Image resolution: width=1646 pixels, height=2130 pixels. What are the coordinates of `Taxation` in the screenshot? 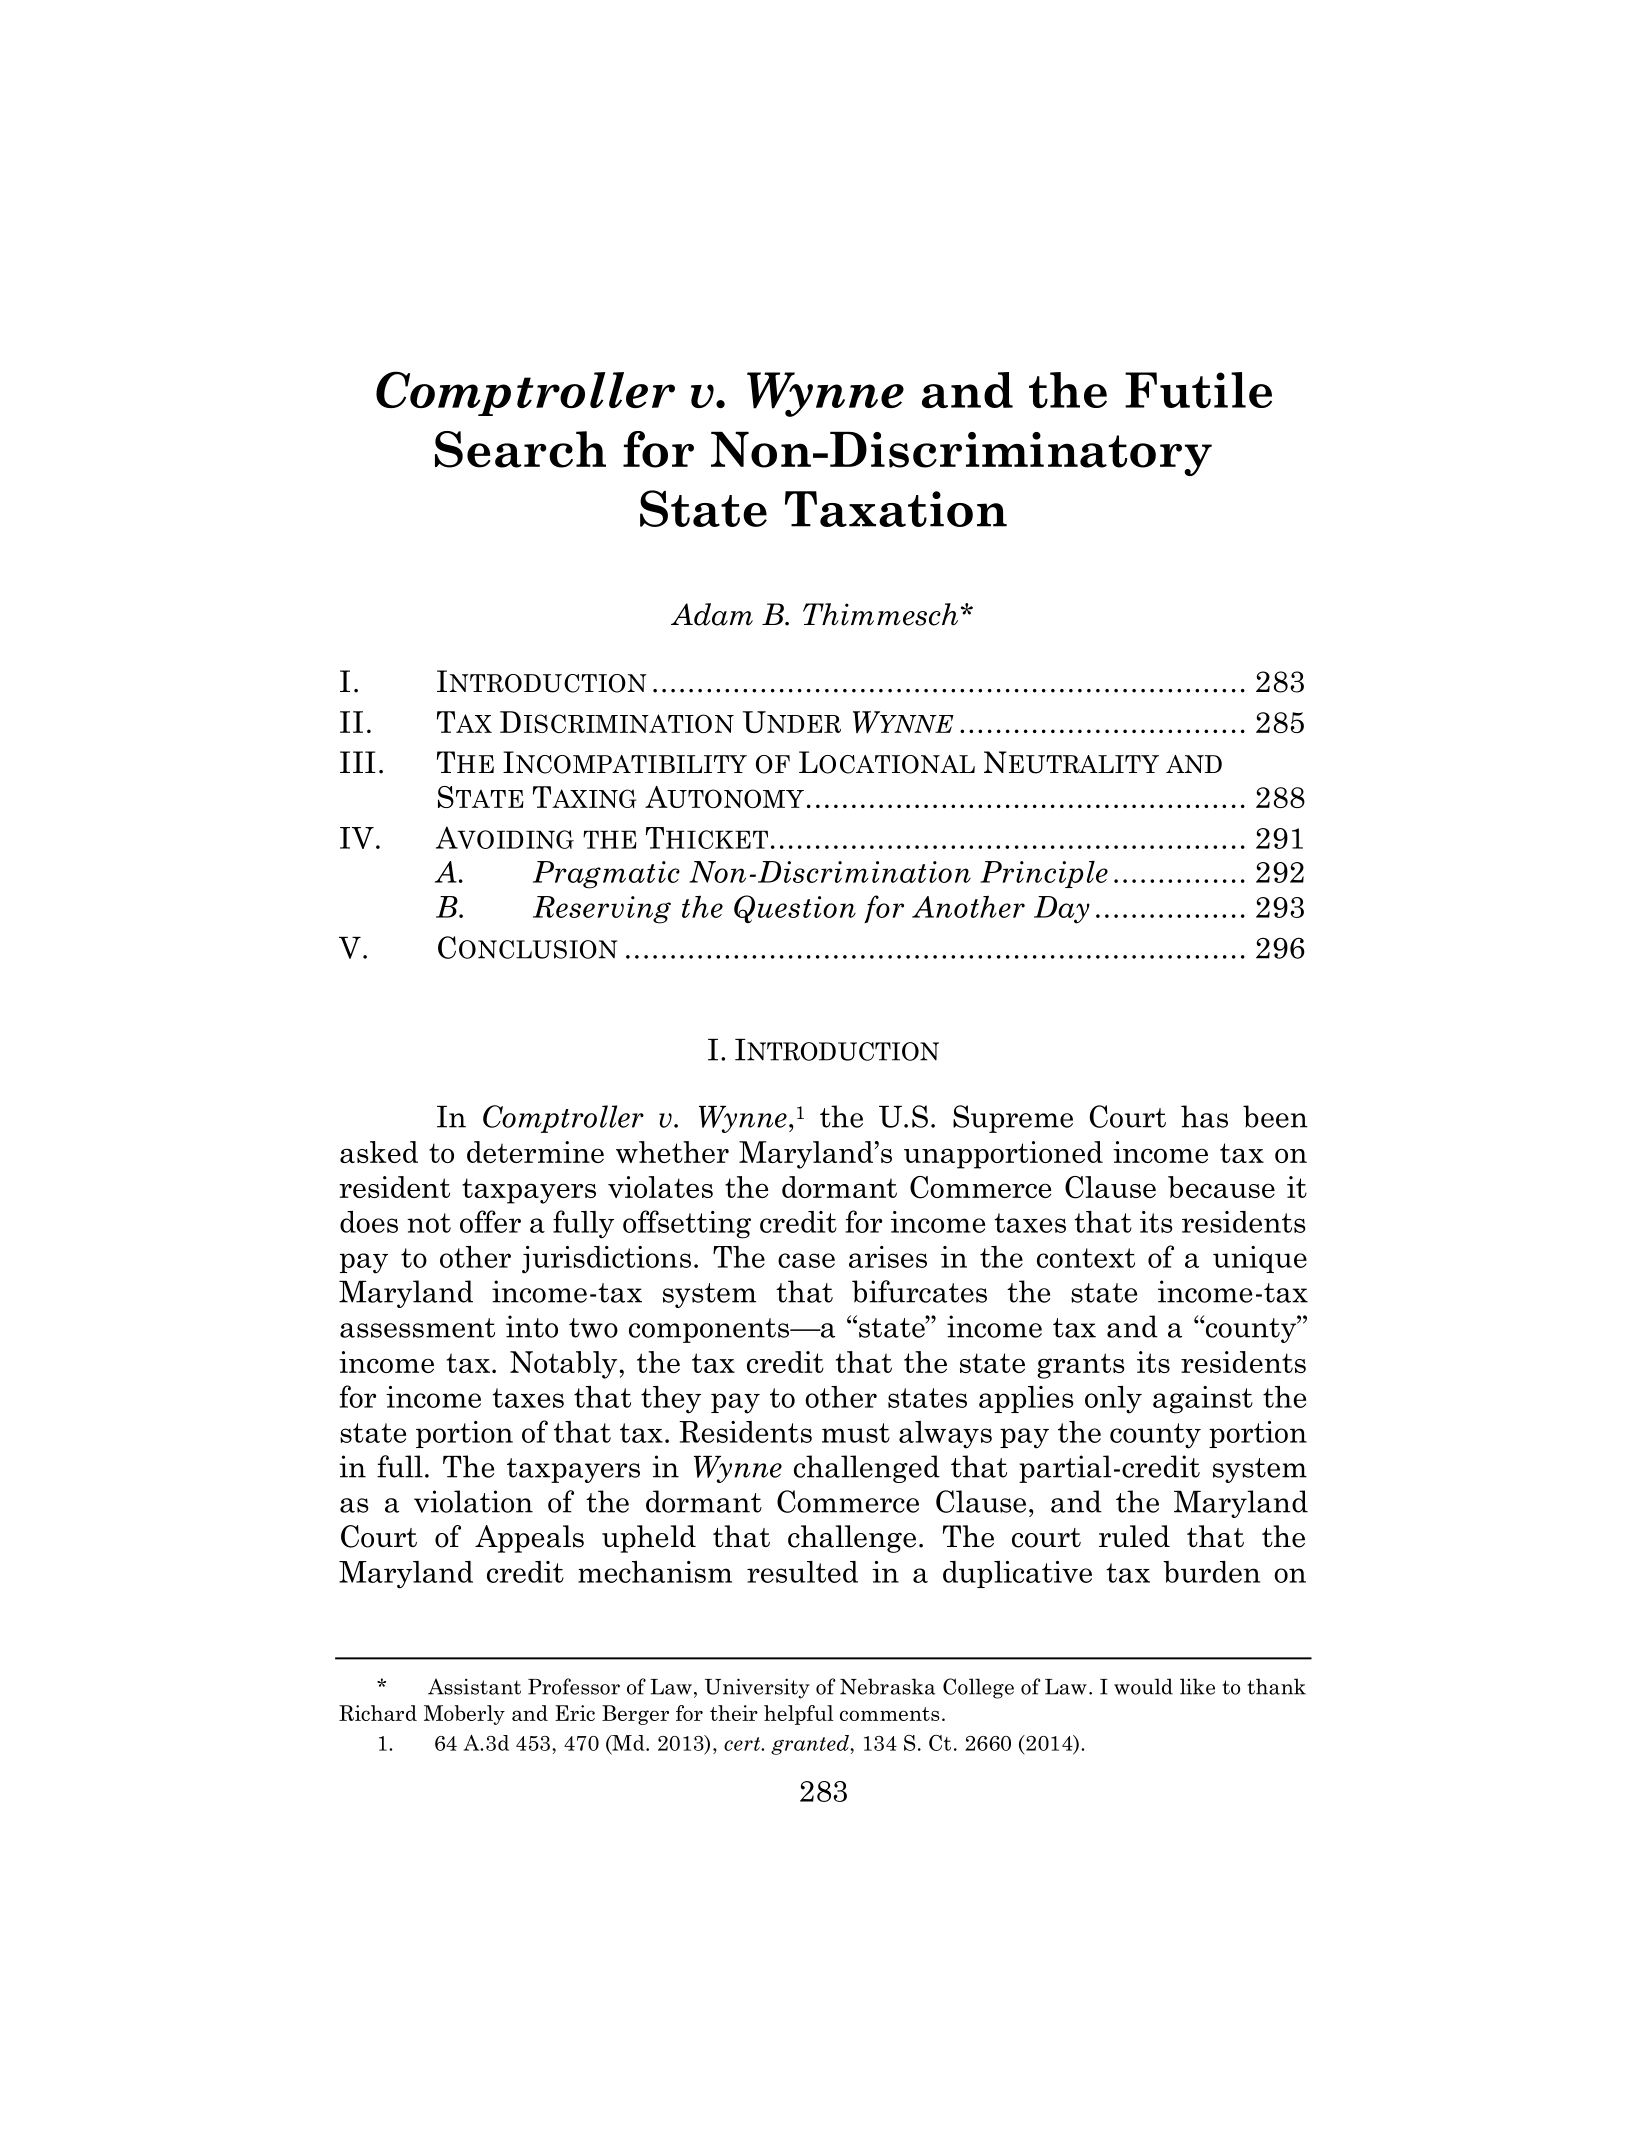 It's located at (896, 509).
